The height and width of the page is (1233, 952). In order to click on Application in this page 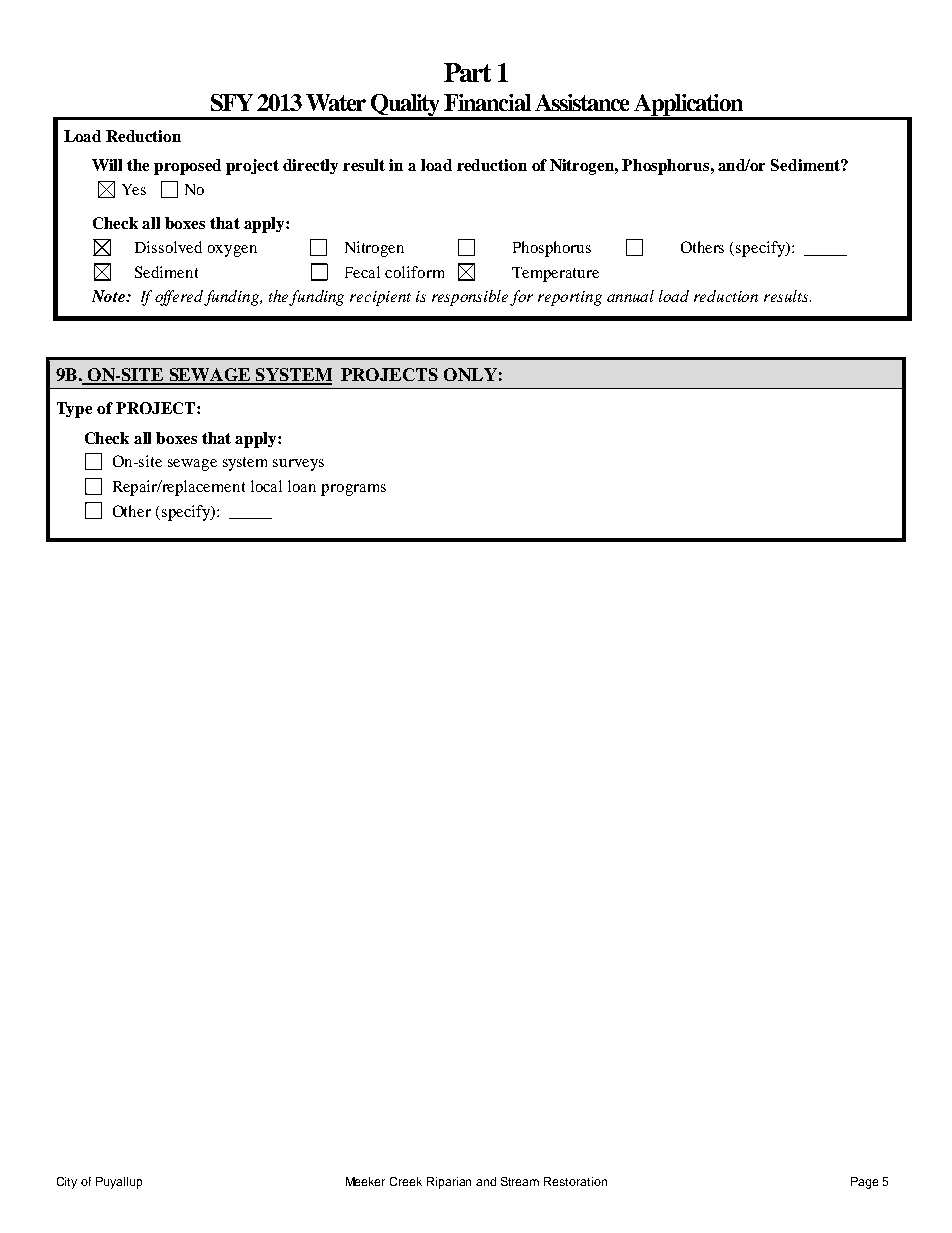, I will do `click(688, 106)`.
